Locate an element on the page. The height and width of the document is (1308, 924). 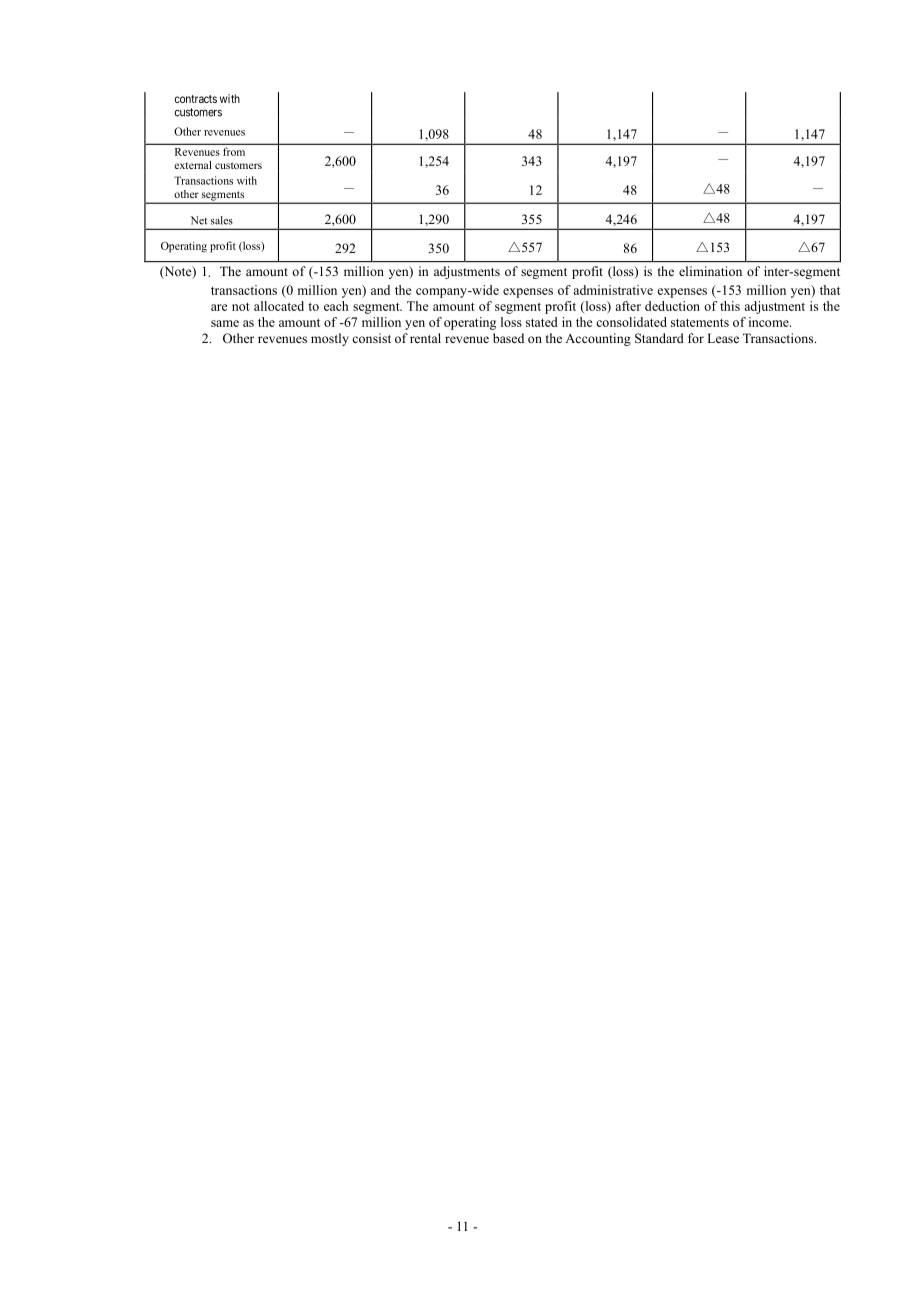
Net is located at coordinates (199, 220).
